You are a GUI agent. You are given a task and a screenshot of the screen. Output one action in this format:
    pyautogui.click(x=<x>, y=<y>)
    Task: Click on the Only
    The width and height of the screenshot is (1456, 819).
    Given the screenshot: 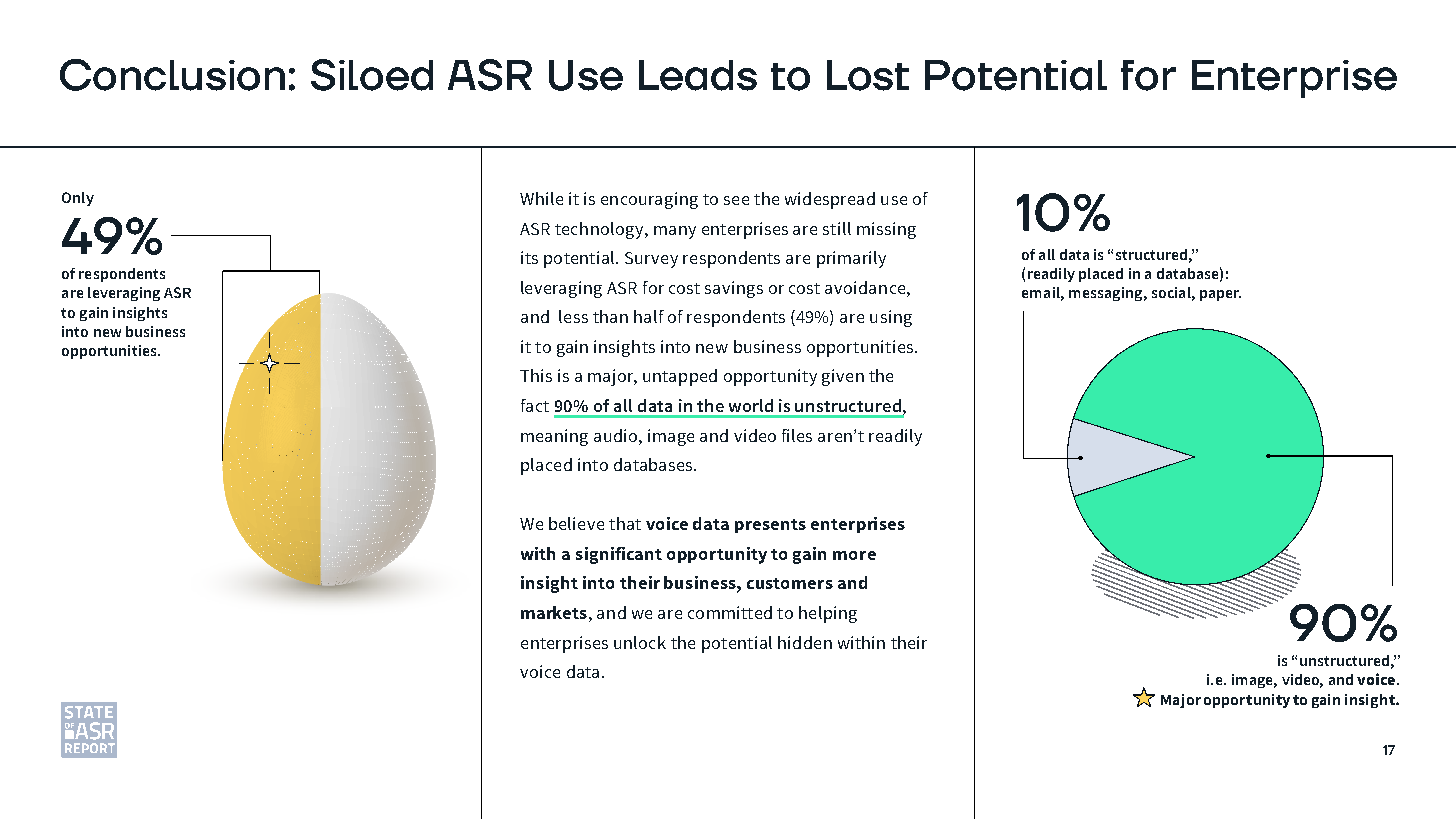 What is the action you would take?
    pyautogui.click(x=78, y=199)
